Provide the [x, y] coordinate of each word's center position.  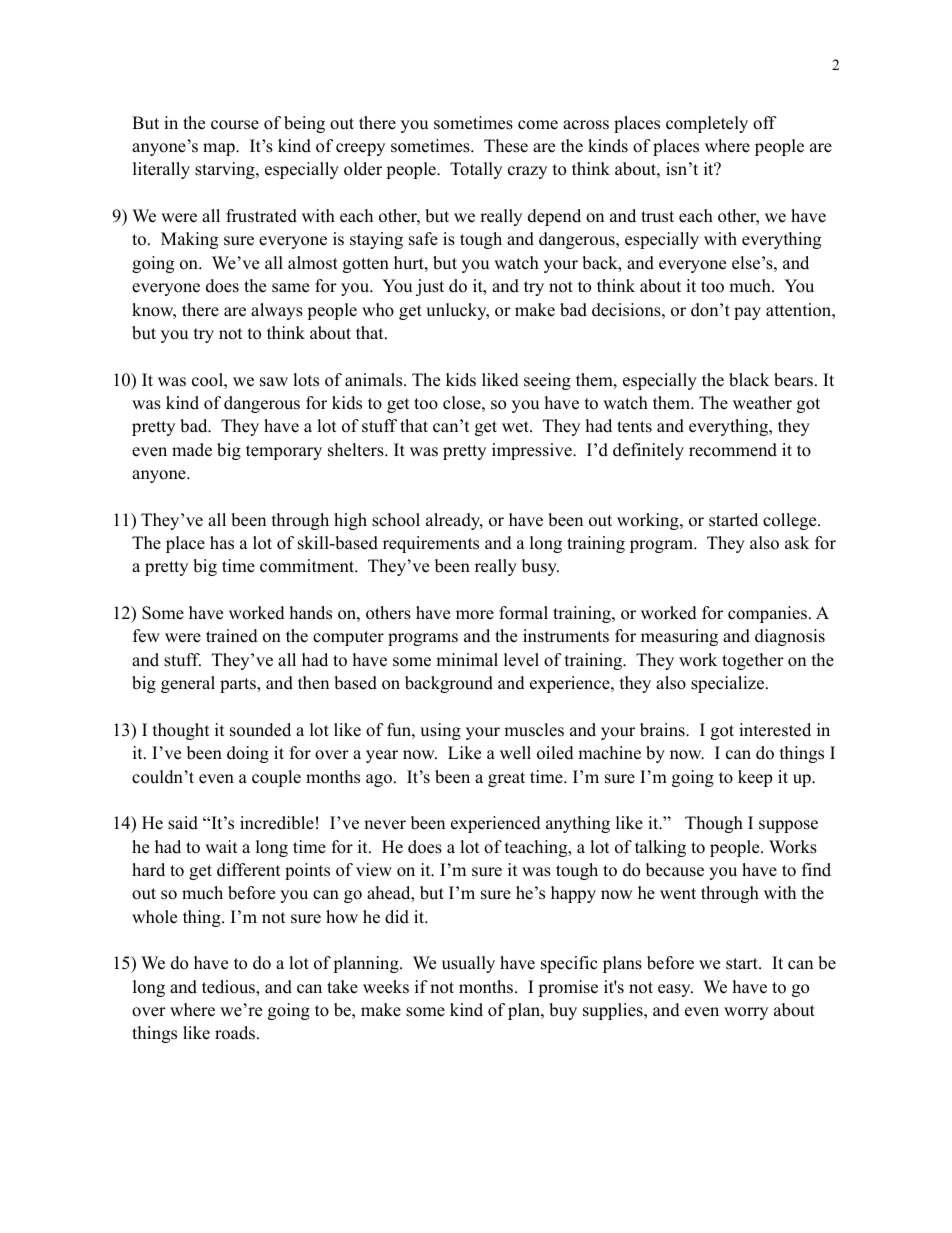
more [475, 615]
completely [707, 124]
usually [468, 964]
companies [767, 614]
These [506, 146]
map [220, 149]
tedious [229, 988]
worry [746, 1013]
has [222, 543]
